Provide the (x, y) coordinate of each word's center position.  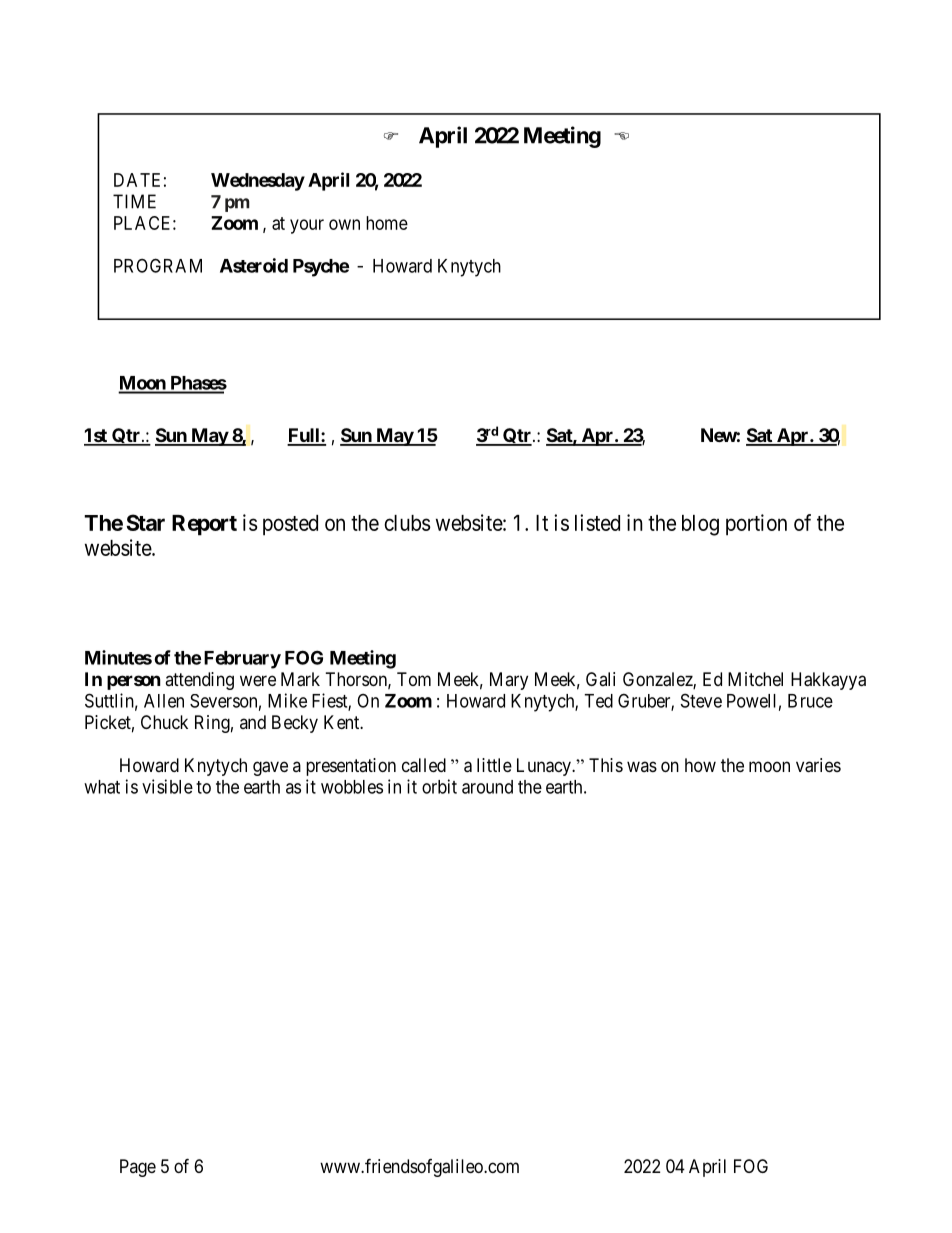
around (487, 787)
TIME (134, 201)
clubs (407, 523)
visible (167, 786)
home (387, 223)
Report (204, 525)
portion (756, 525)
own (344, 224)
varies (818, 765)
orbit (439, 786)
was (642, 766)
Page (138, 1168)
